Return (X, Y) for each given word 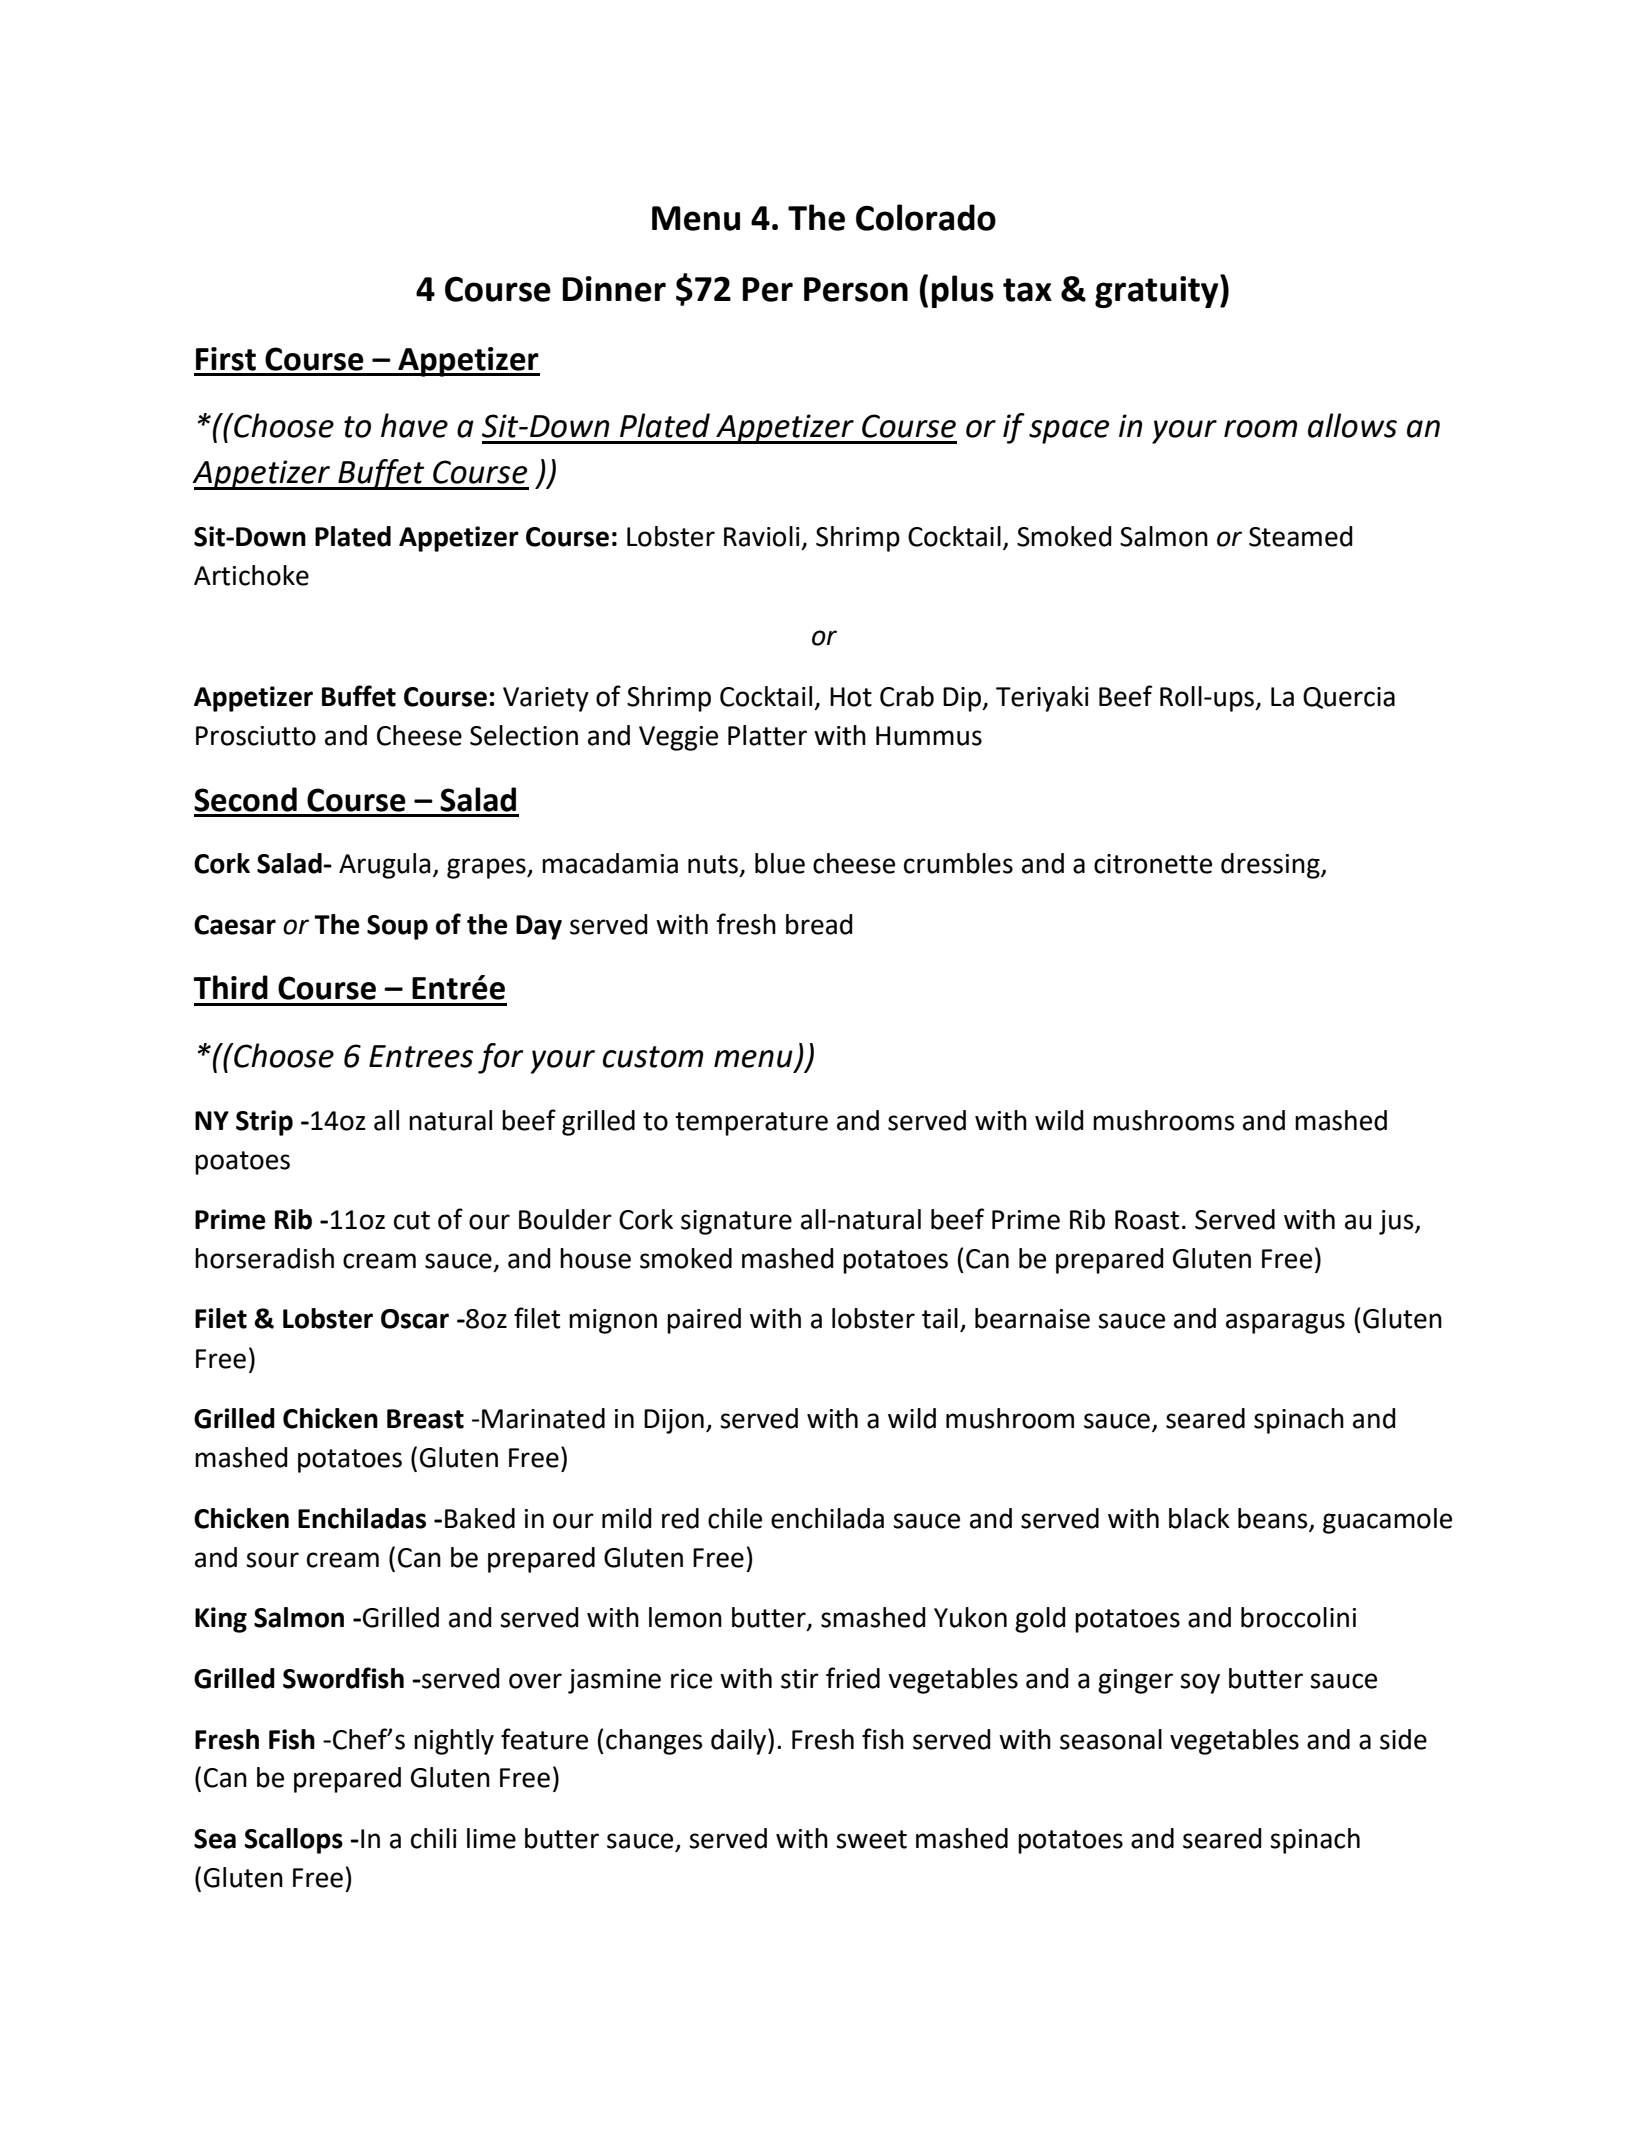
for (501, 1058)
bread (819, 924)
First (226, 359)
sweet (871, 1839)
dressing (1271, 866)
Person (856, 289)
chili (434, 1838)
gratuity (1158, 291)
